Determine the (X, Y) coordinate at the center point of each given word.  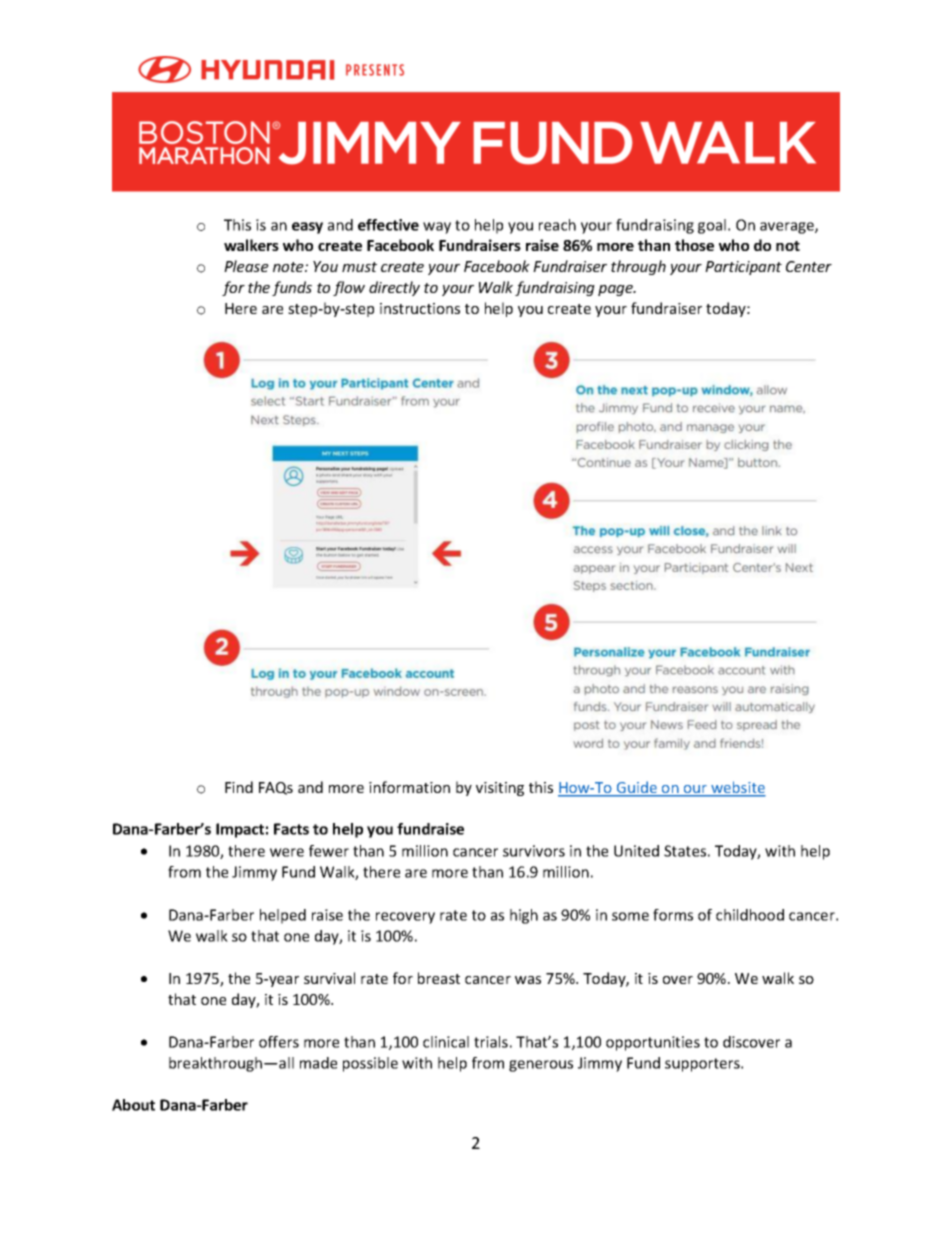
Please (246, 266)
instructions (420, 308)
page (616, 290)
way (437, 228)
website (737, 788)
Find (239, 787)
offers (279, 1042)
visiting (500, 789)
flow (349, 288)
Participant (743, 268)
